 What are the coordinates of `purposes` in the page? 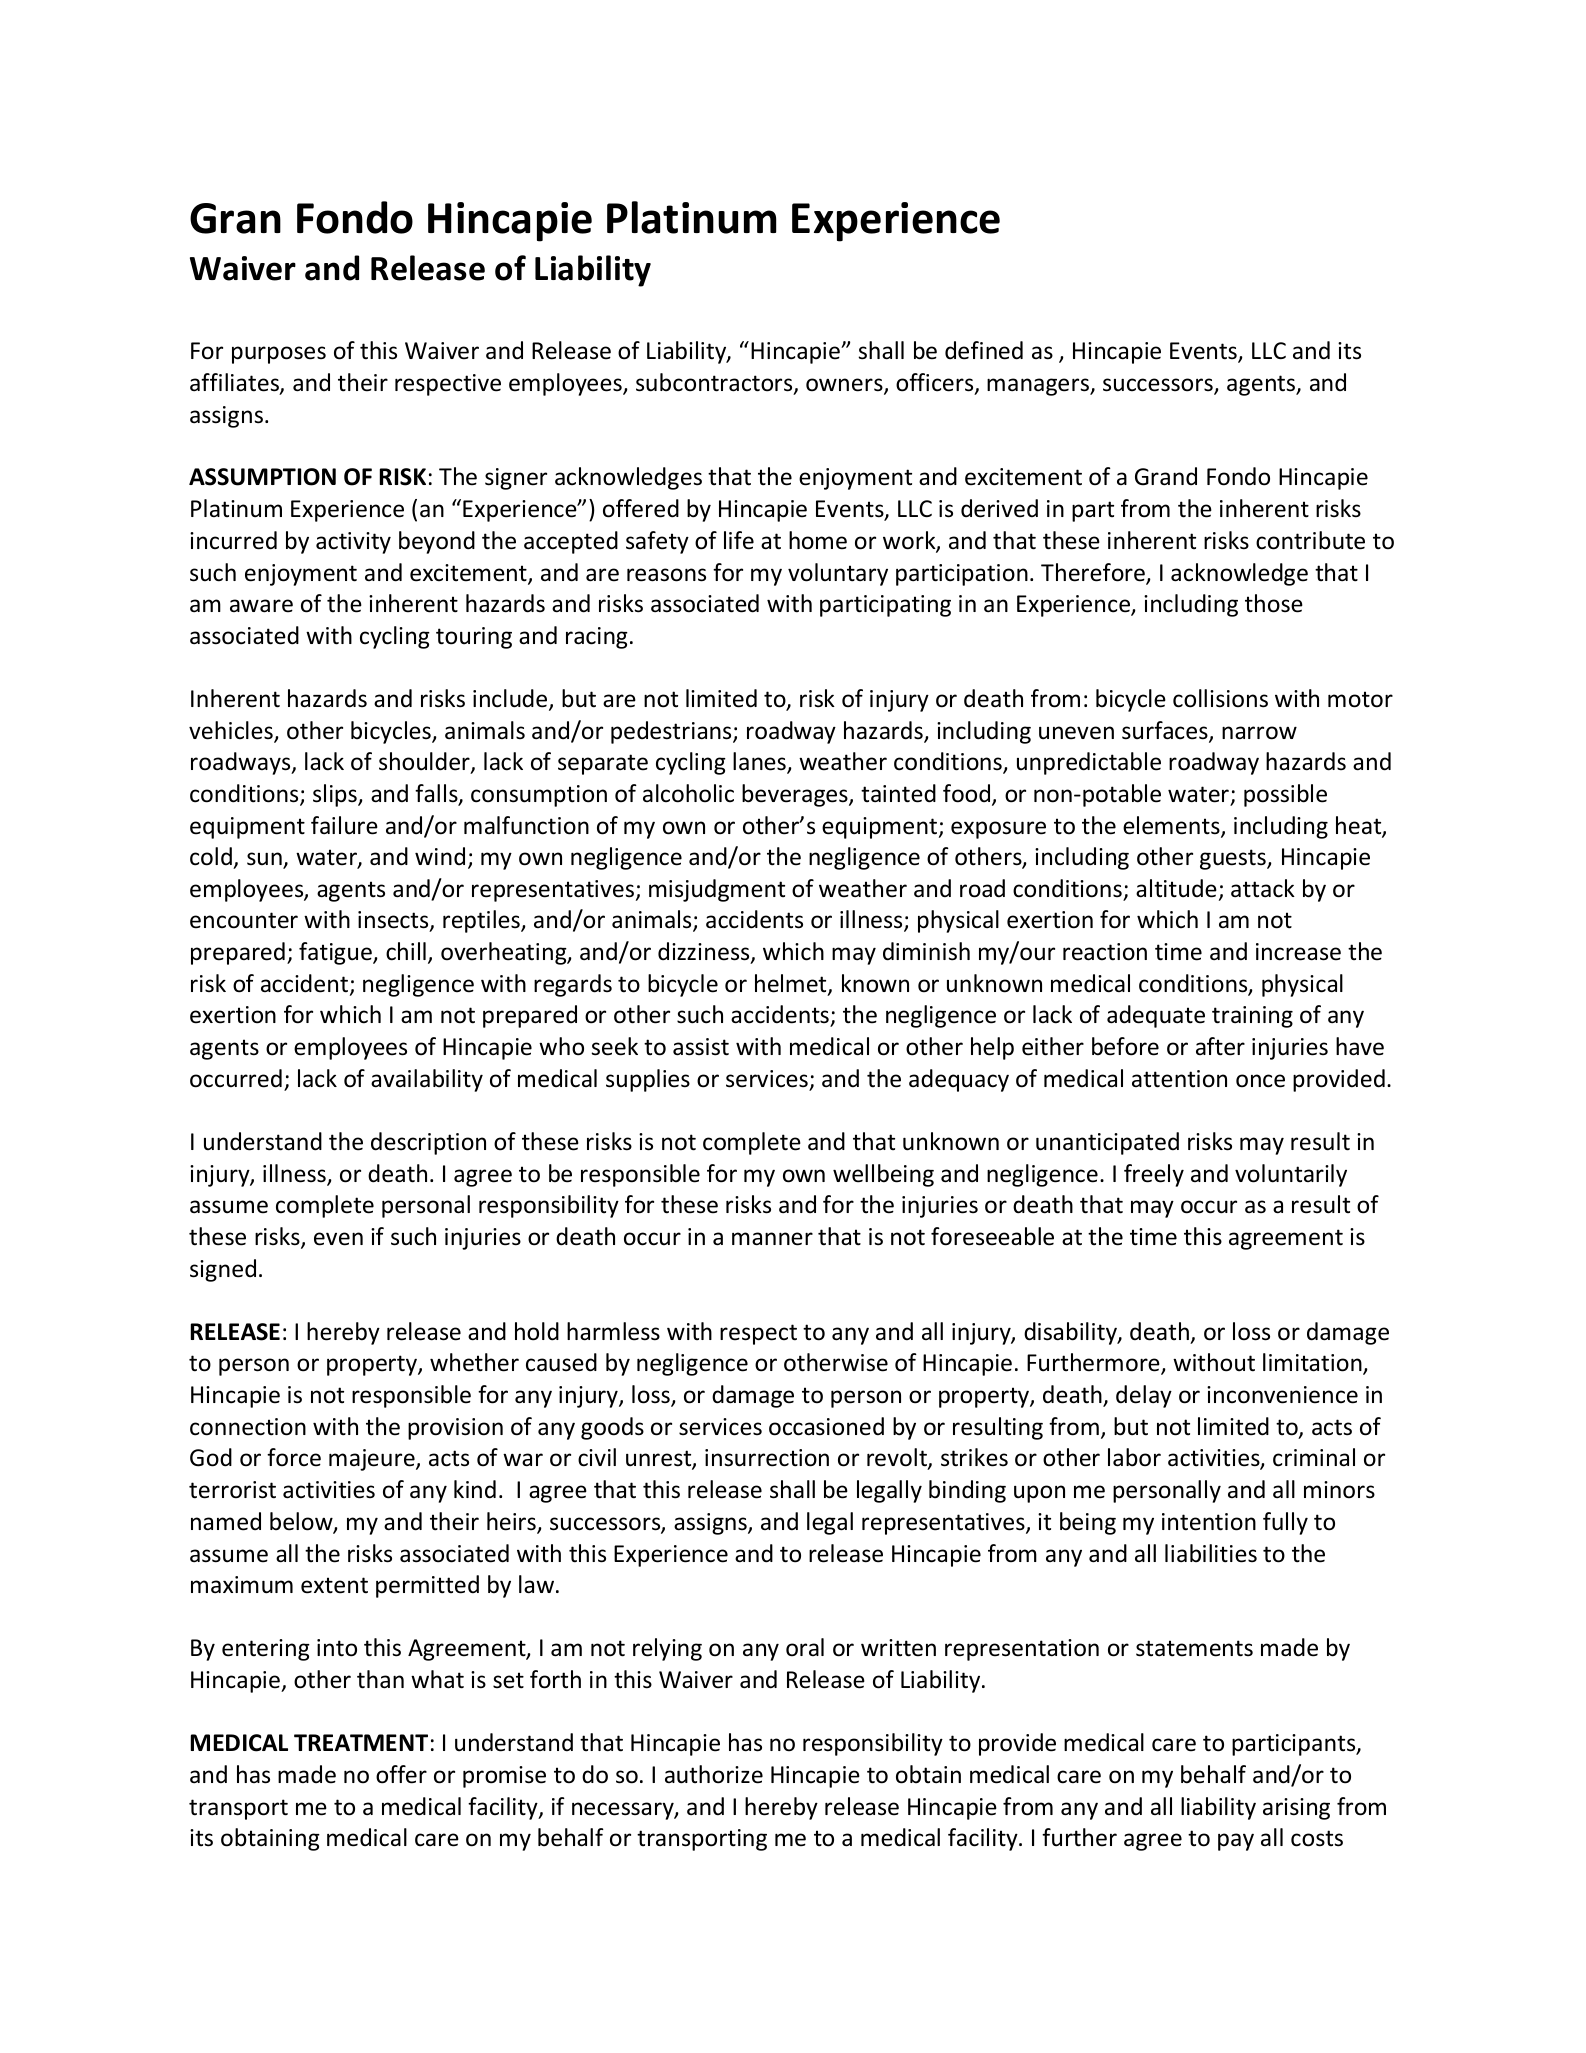 It's located at (279, 355).
